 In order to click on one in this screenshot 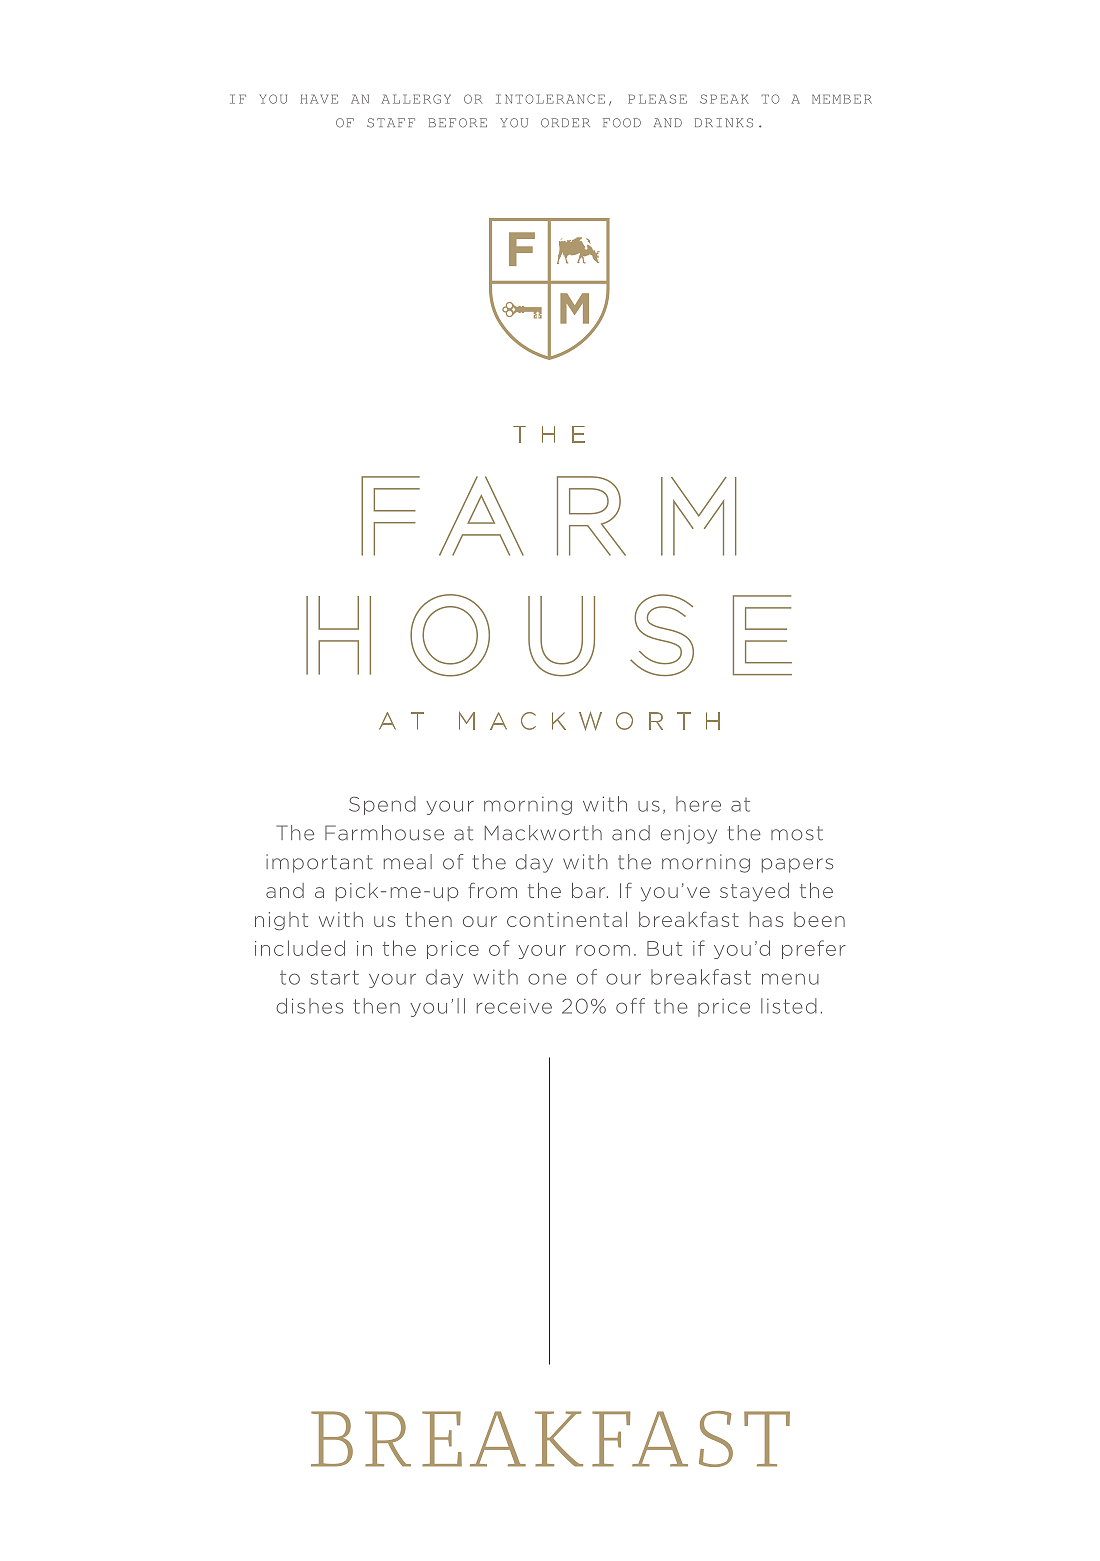, I will do `click(547, 979)`.
